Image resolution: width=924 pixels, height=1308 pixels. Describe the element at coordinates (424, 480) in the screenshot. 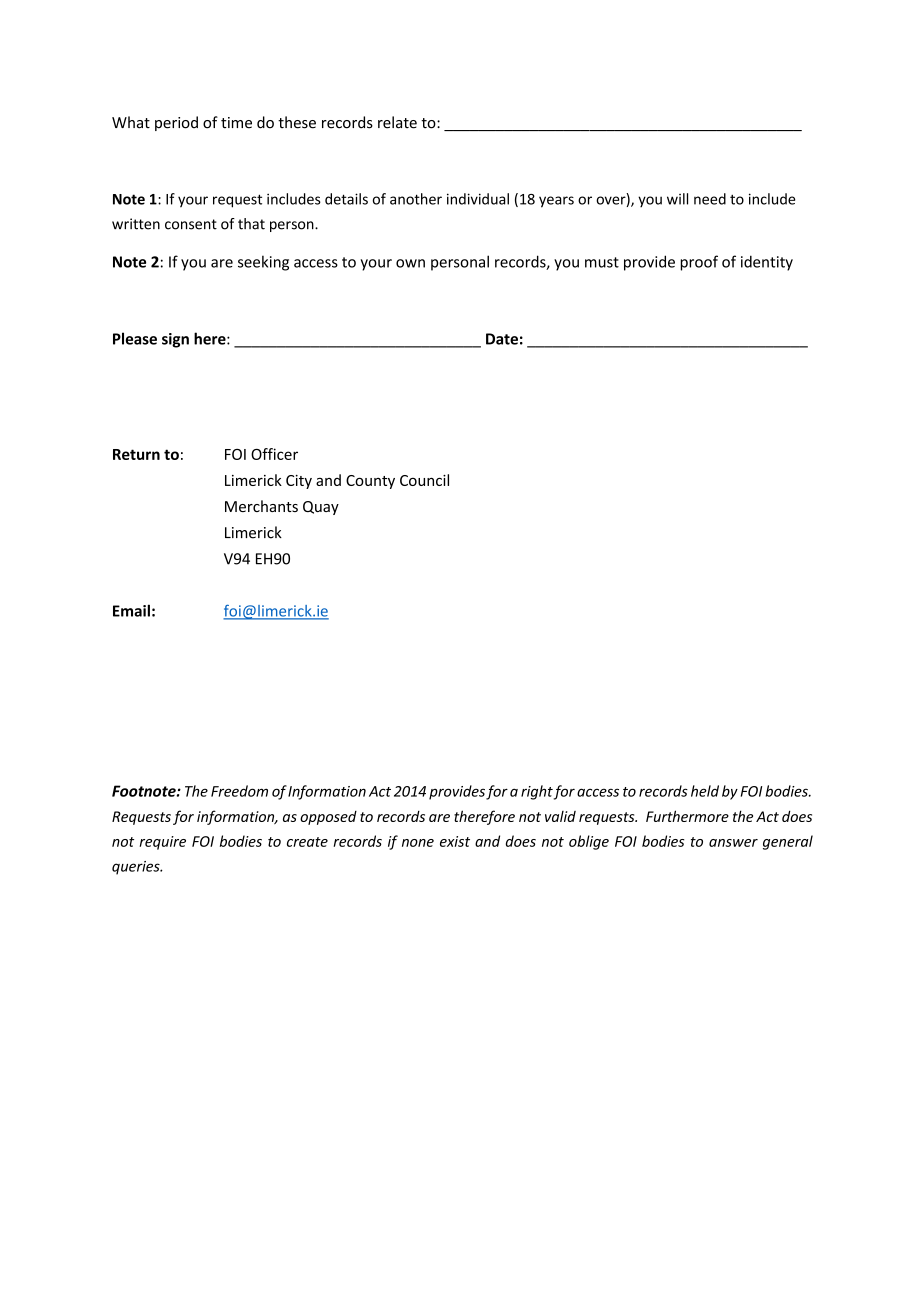

I see `Council` at that location.
